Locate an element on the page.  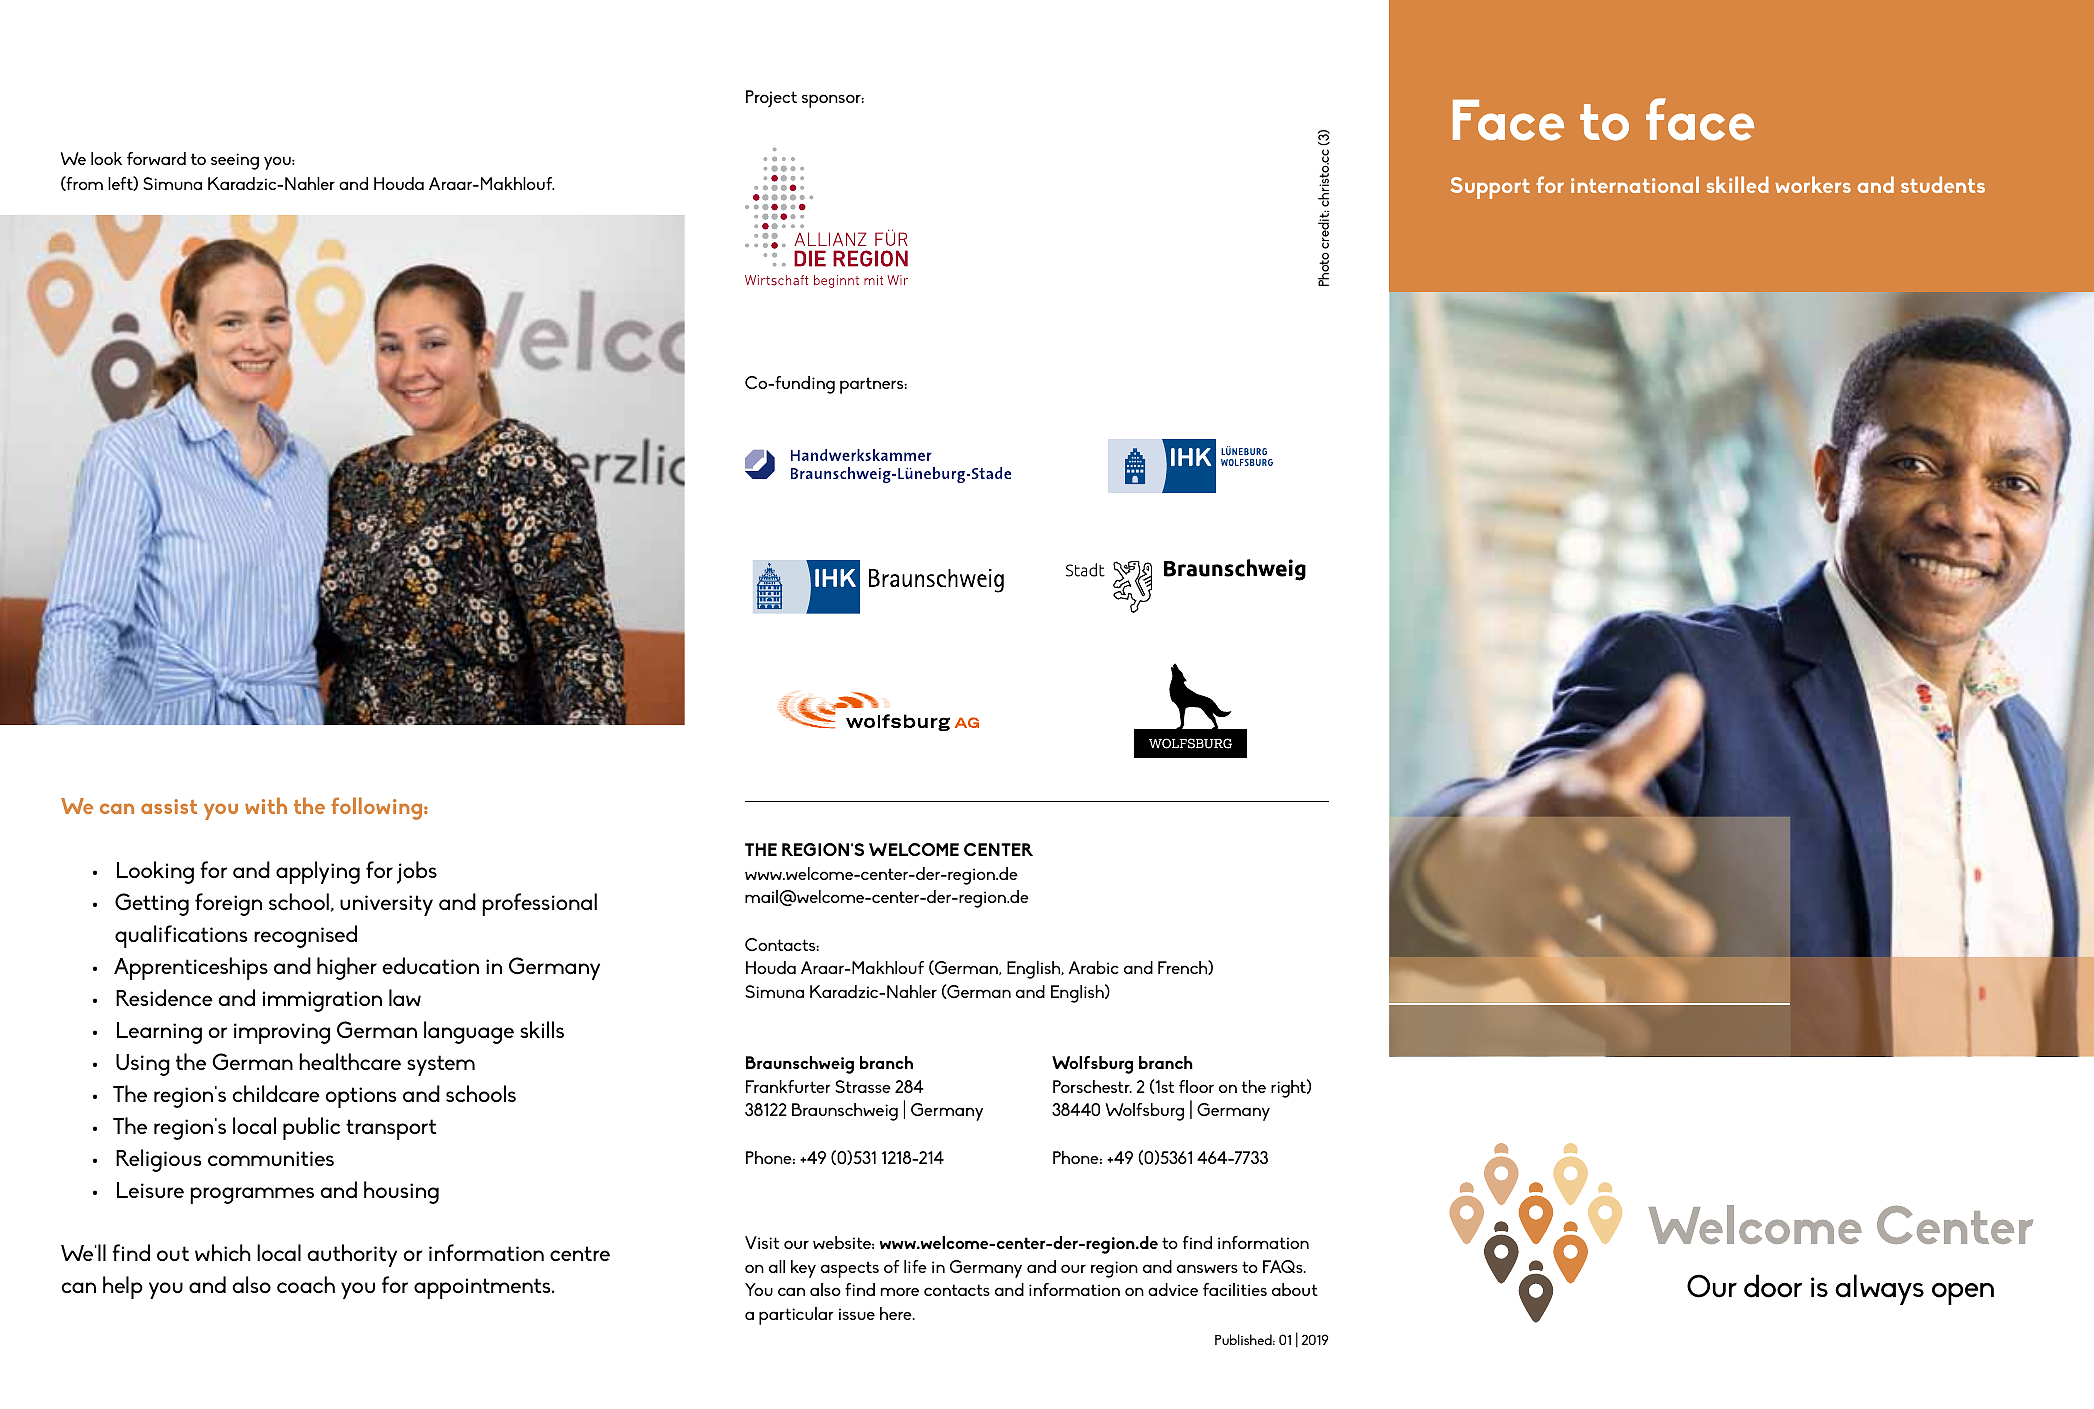
Arabic is located at coordinates (1093, 967).
